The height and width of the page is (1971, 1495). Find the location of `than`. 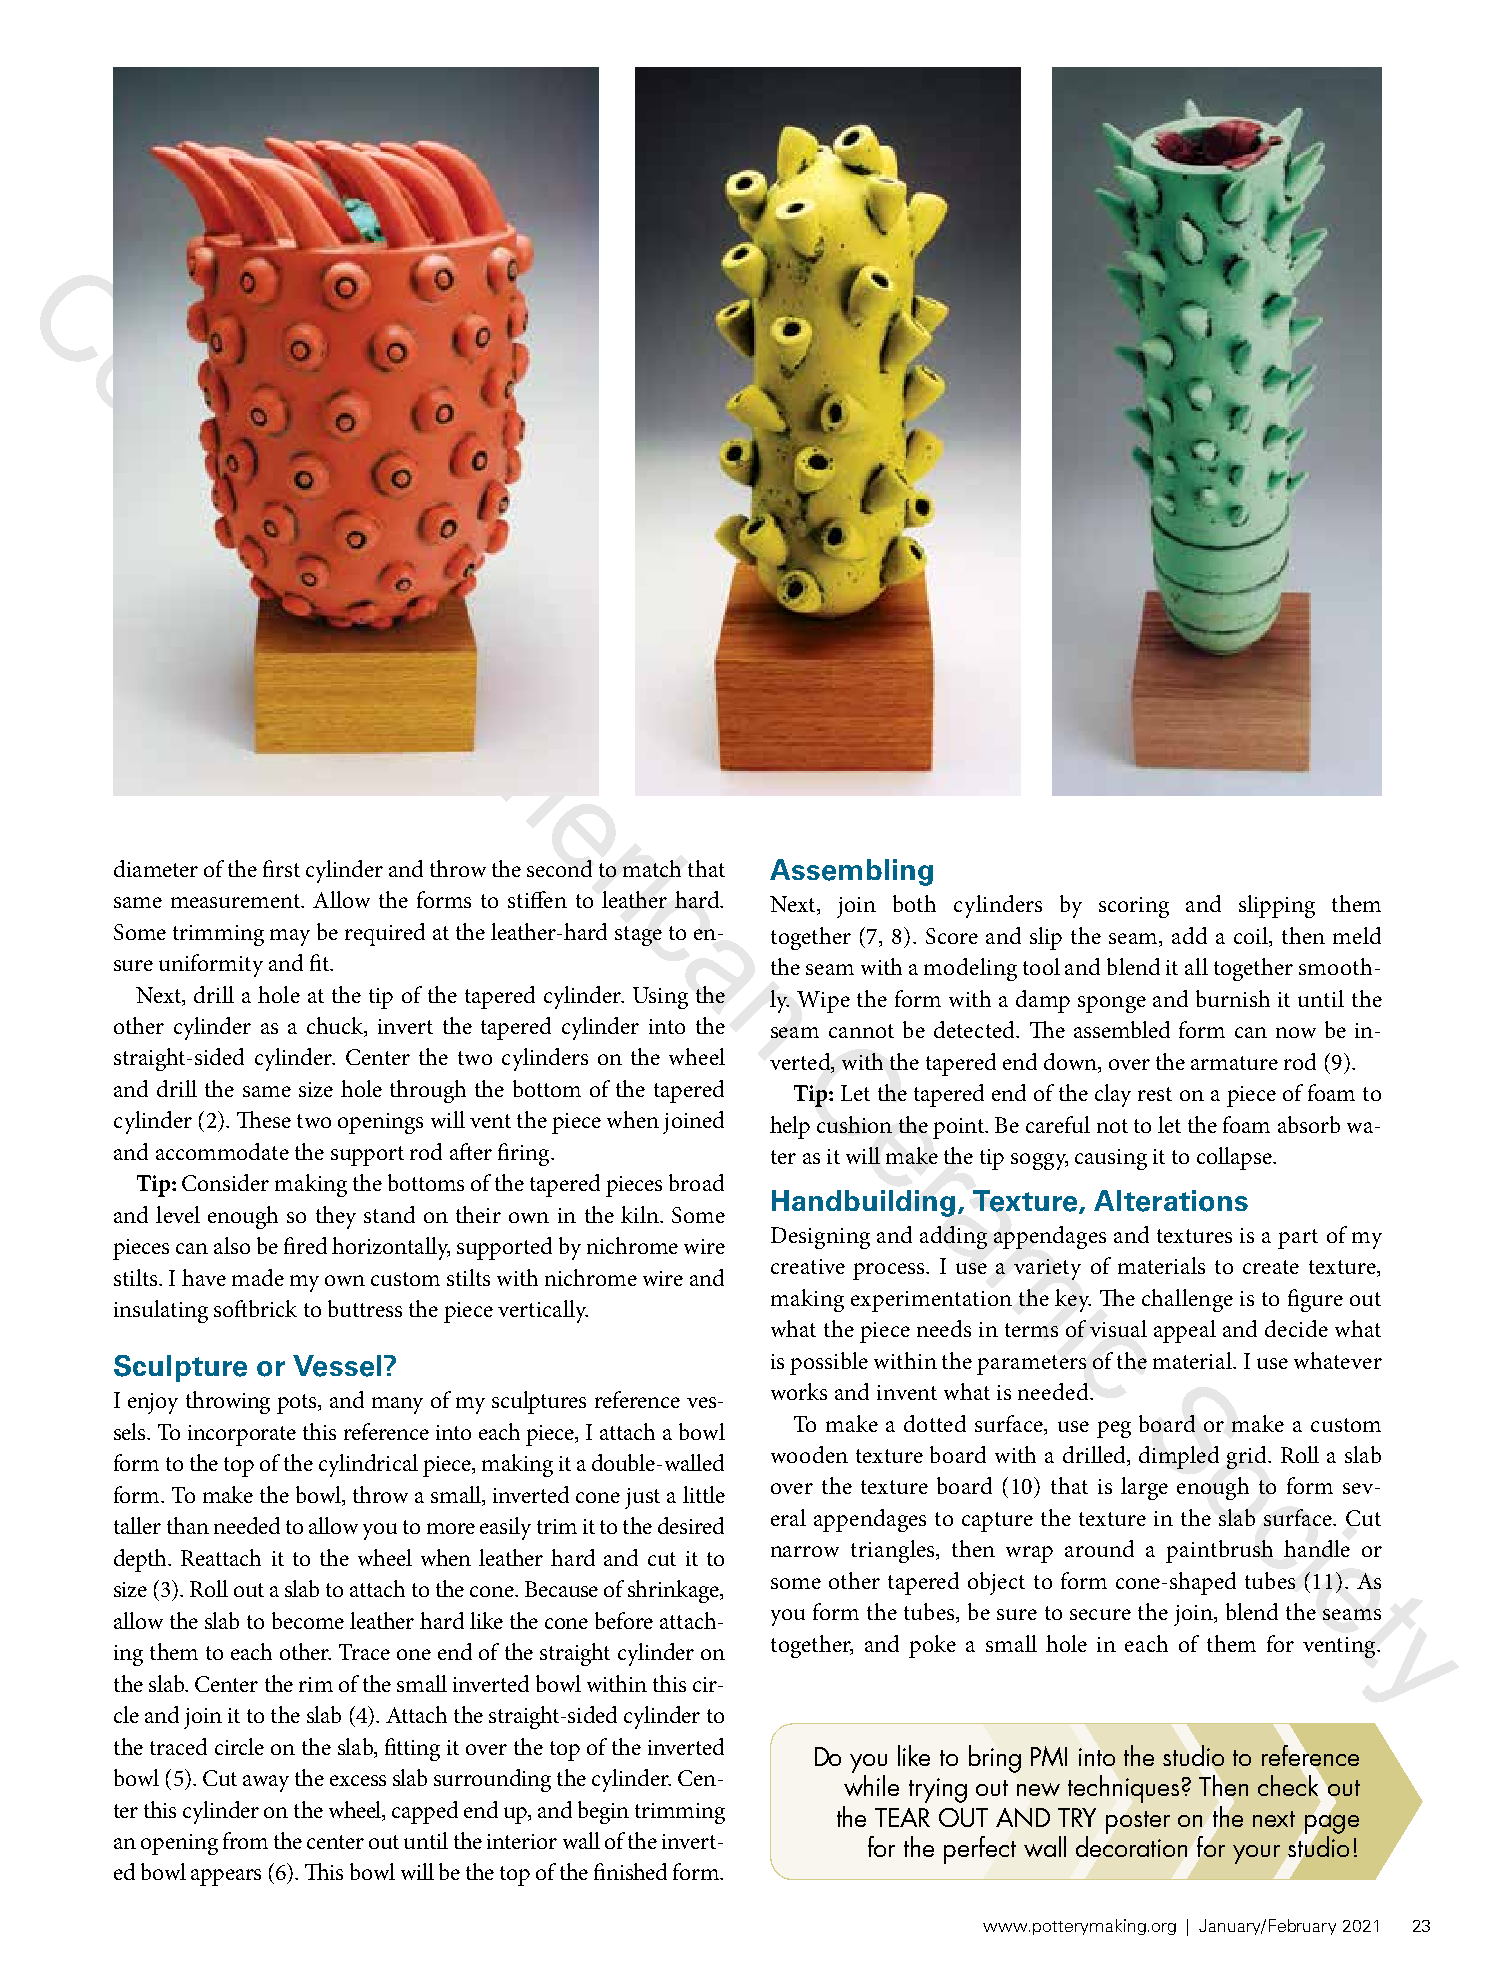

than is located at coordinates (188, 1525).
